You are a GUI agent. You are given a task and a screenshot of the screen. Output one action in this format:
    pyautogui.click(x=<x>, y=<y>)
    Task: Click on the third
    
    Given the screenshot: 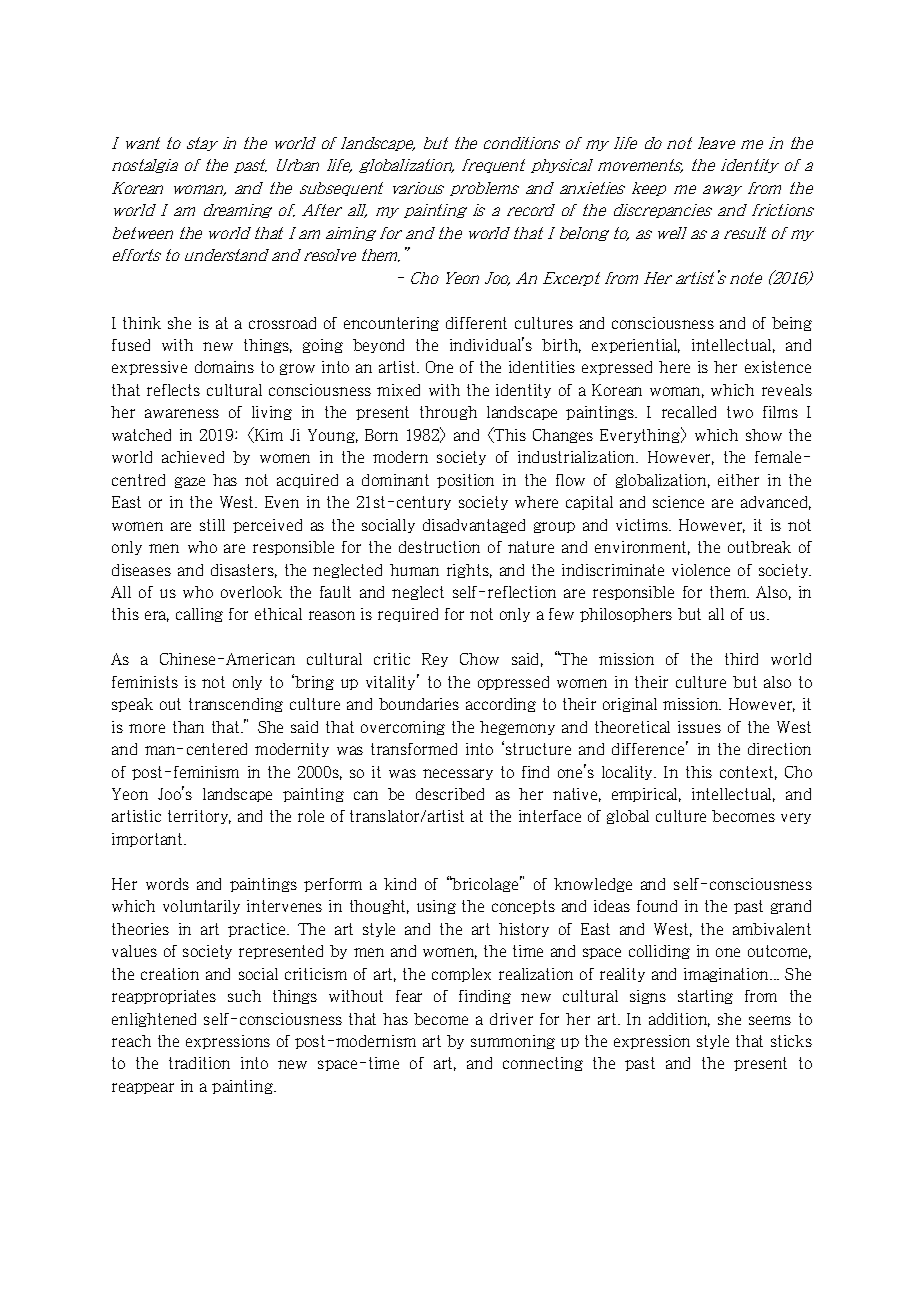 What is the action you would take?
    pyautogui.click(x=741, y=659)
